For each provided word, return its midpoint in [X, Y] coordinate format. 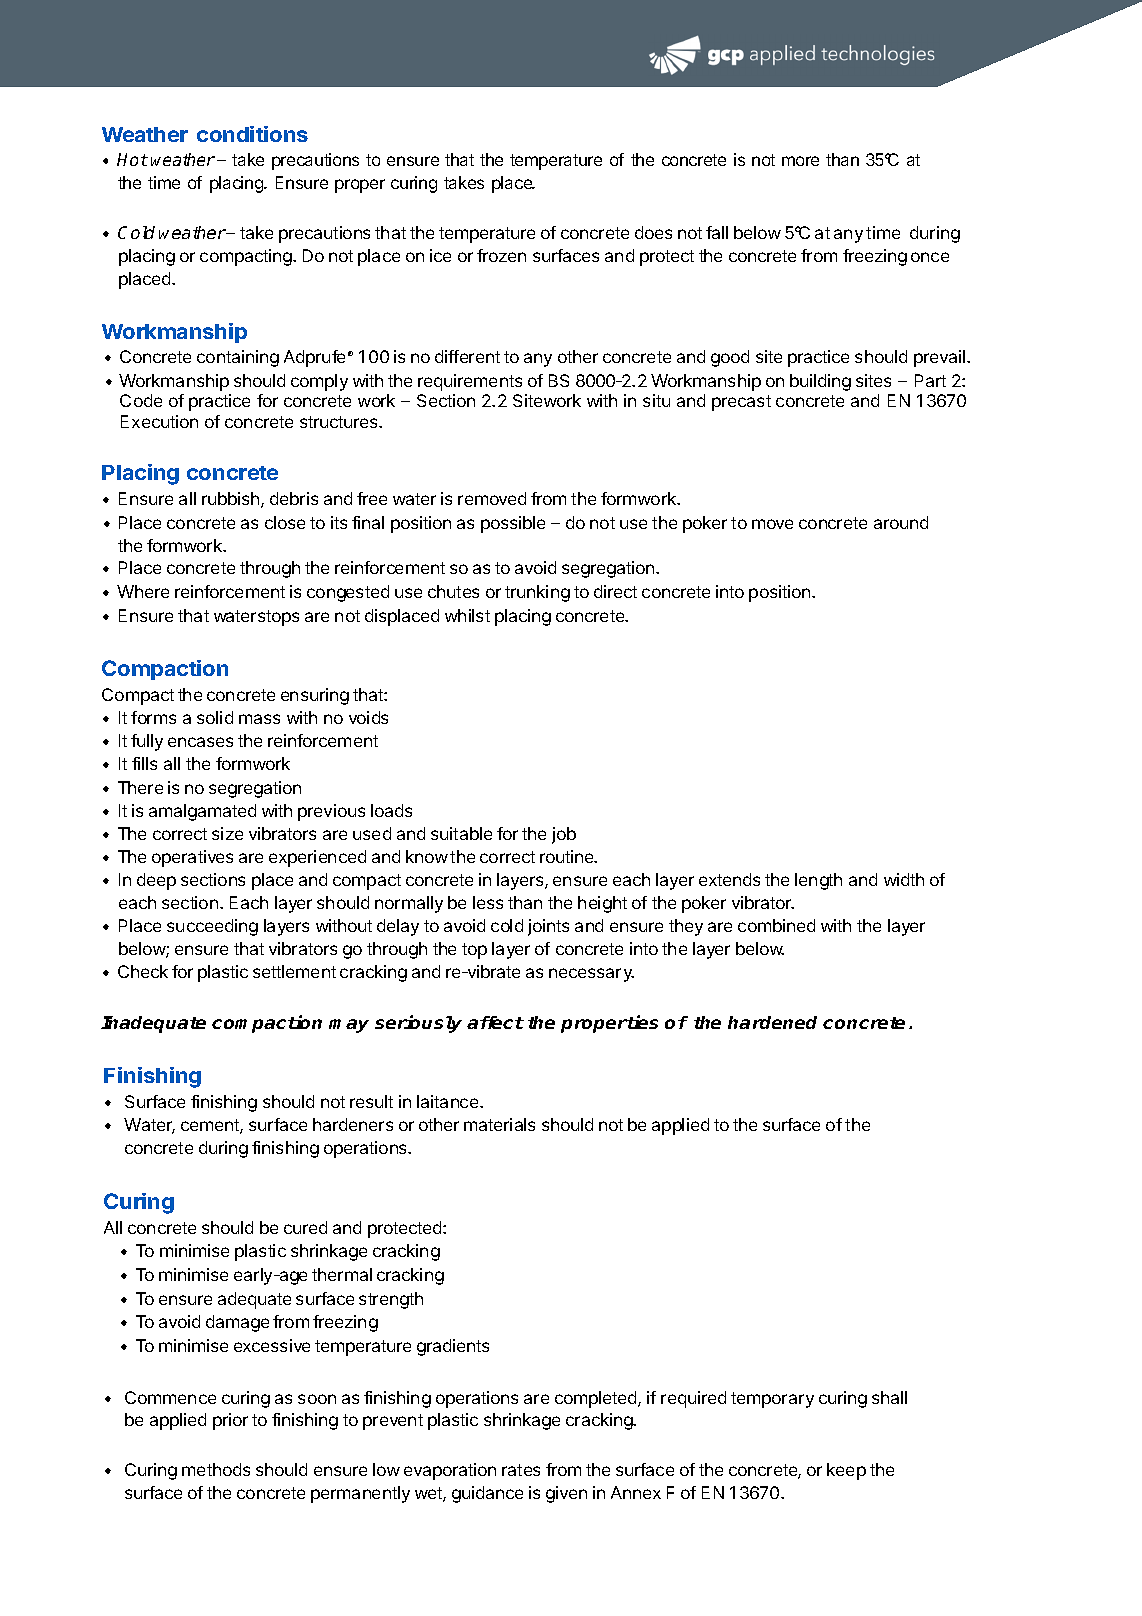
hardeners [353, 1124]
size [227, 833]
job [564, 835]
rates [521, 1470]
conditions [252, 134]
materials [499, 1124]
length [818, 881]
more [800, 161]
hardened [772, 1022]
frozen [501, 255]
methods [216, 1469]
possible [513, 524]
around [901, 522]
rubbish [232, 500]
